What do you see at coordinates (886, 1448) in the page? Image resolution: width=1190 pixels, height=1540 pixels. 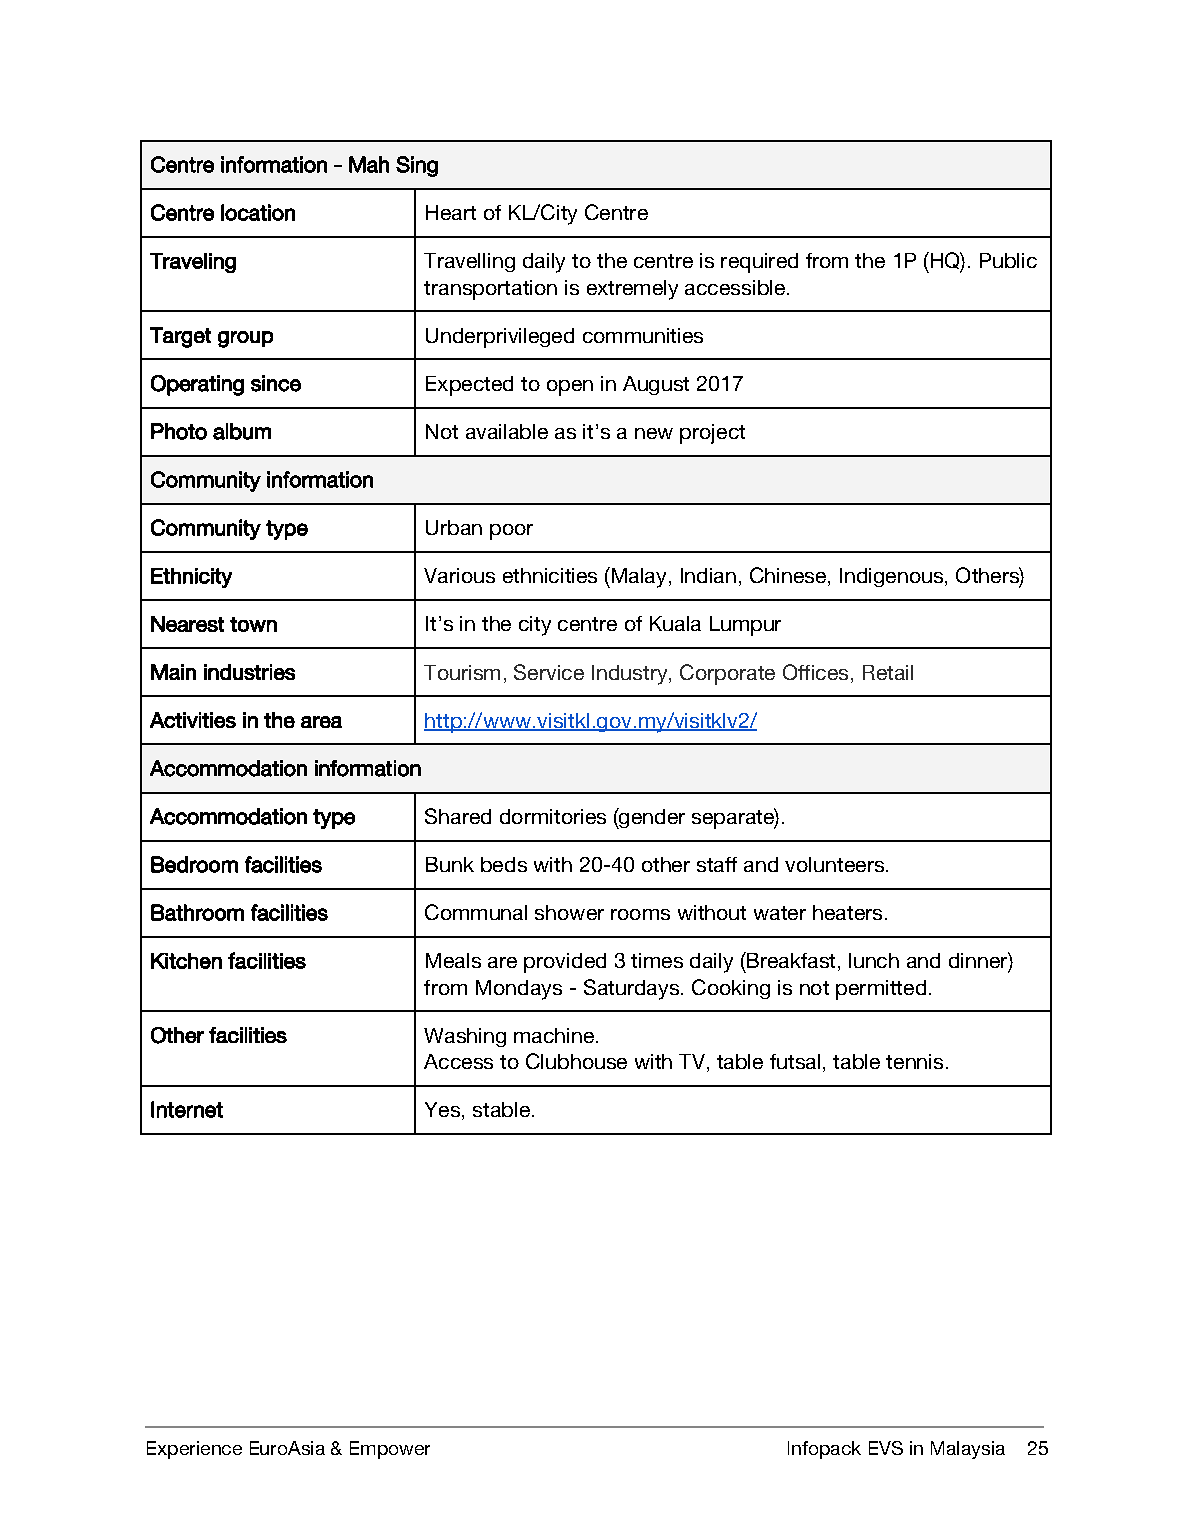 I see `EVS` at bounding box center [886, 1448].
